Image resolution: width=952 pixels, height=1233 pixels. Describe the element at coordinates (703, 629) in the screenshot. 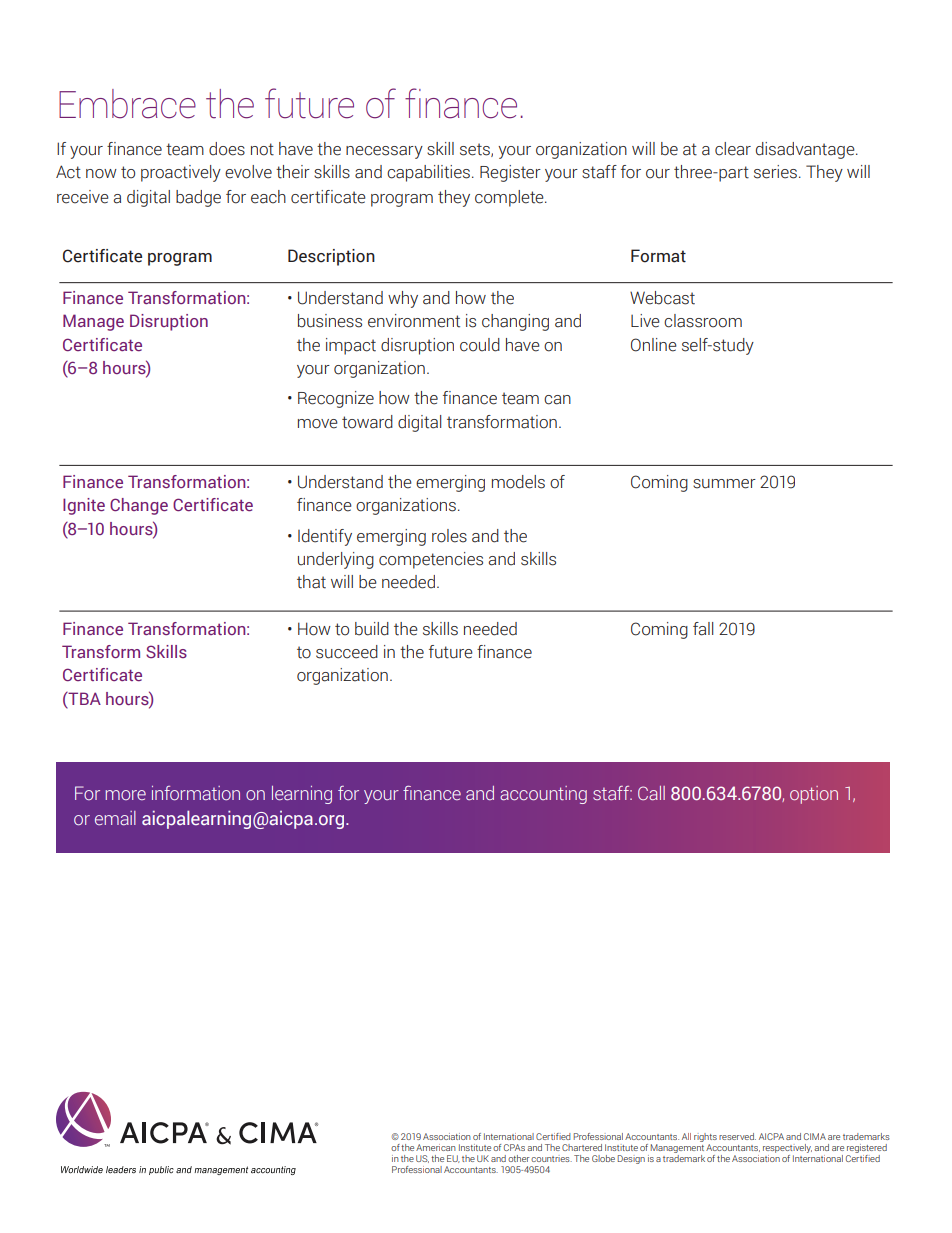

I see `fall` at that location.
